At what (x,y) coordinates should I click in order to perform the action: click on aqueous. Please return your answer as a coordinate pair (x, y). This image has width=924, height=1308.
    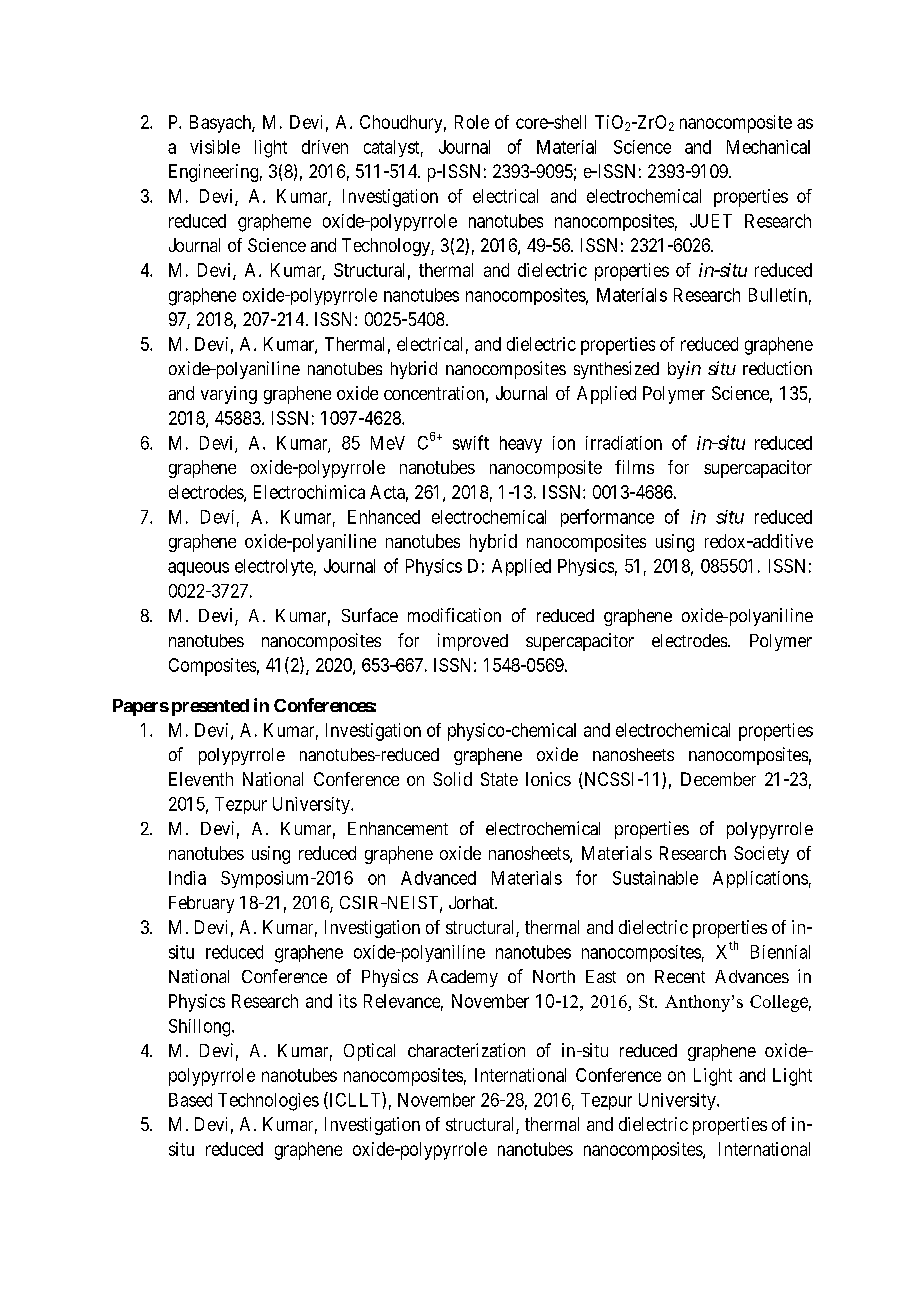
    Looking at the image, I should click on (198, 569).
